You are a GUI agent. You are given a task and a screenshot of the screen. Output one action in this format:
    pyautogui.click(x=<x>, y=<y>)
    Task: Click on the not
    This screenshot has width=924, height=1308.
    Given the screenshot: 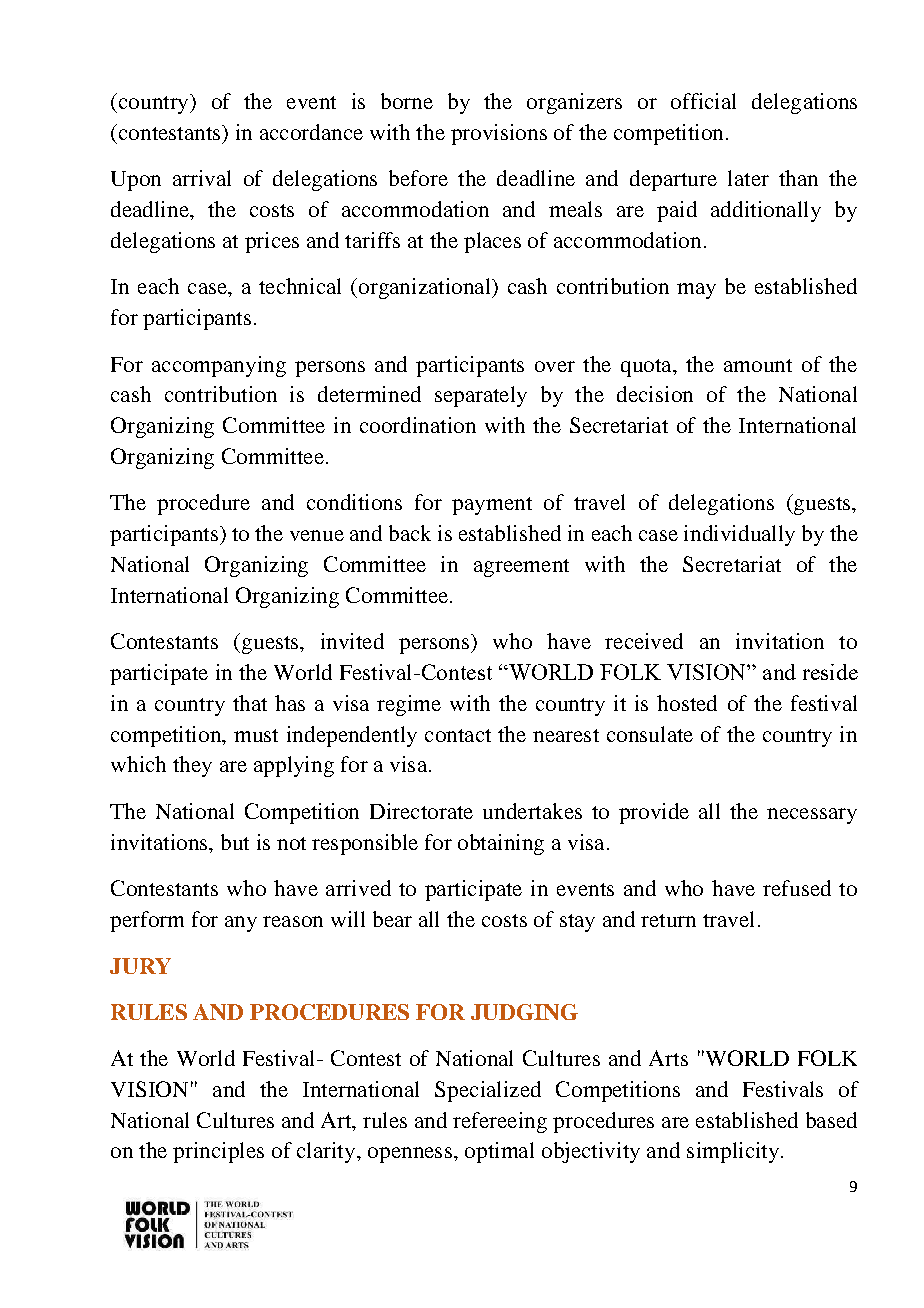 What is the action you would take?
    pyautogui.click(x=291, y=843)
